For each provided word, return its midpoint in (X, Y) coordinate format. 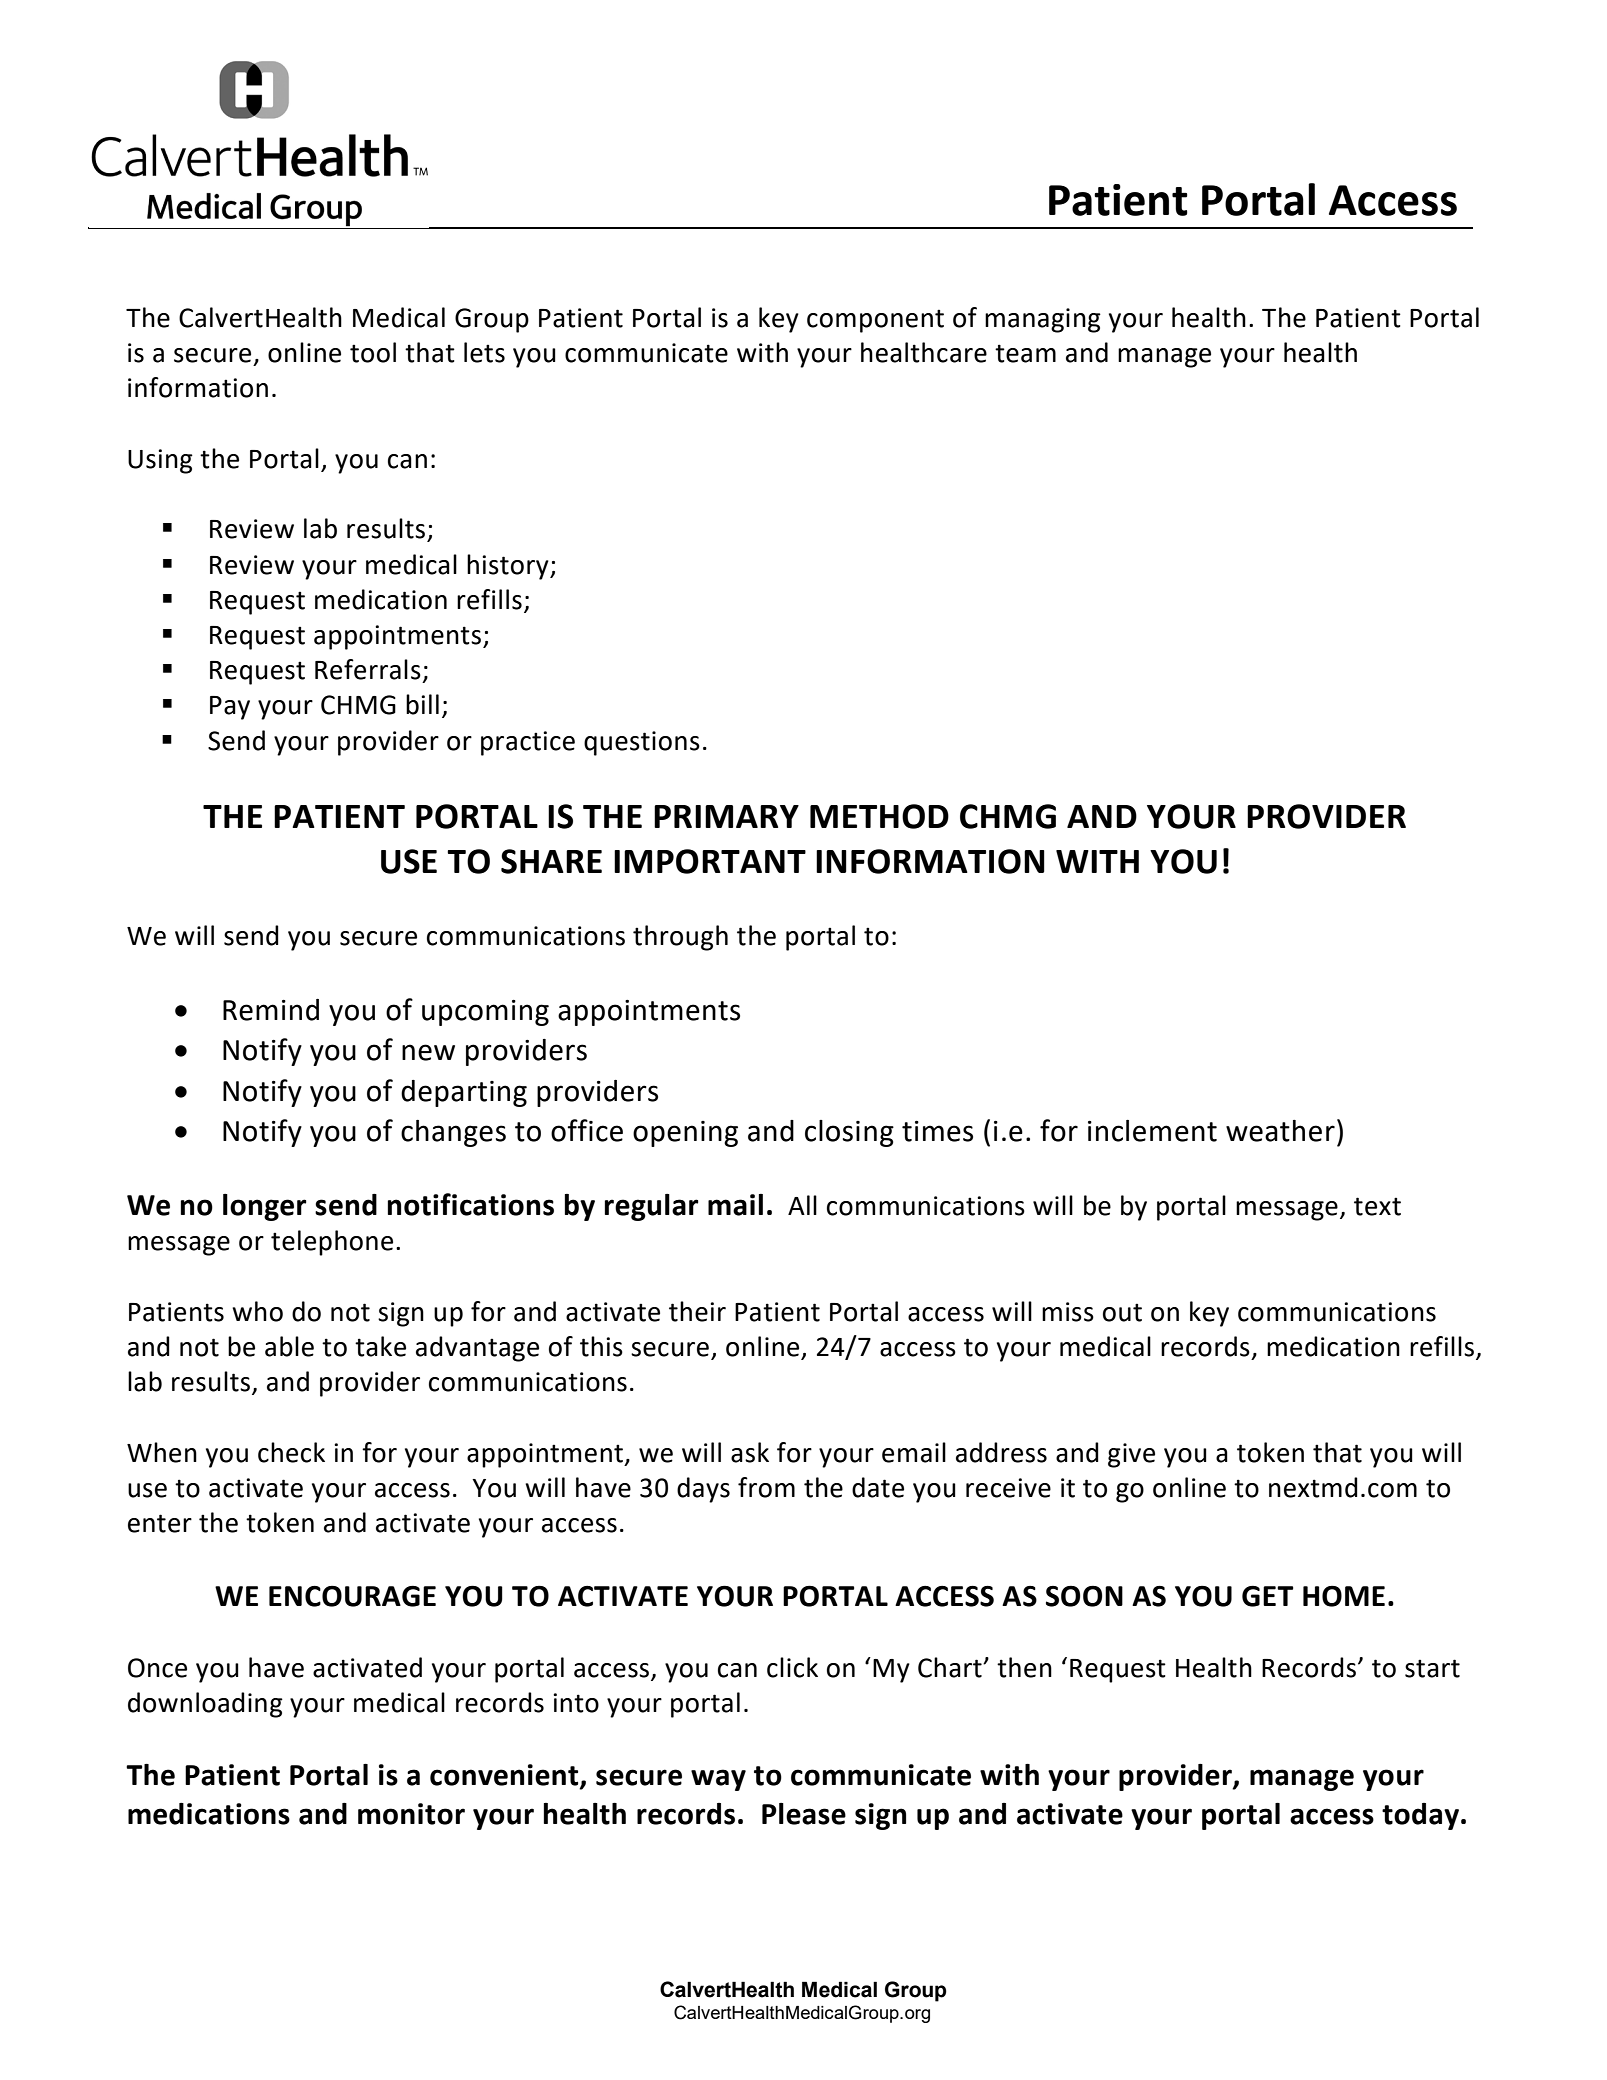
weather (1280, 1131)
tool (373, 352)
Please (804, 1814)
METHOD (879, 816)
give (1131, 1455)
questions (642, 743)
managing (1043, 320)
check (291, 1452)
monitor (411, 1814)
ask (750, 1452)
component (875, 321)
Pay (230, 708)
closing (849, 1133)
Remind (271, 1010)
